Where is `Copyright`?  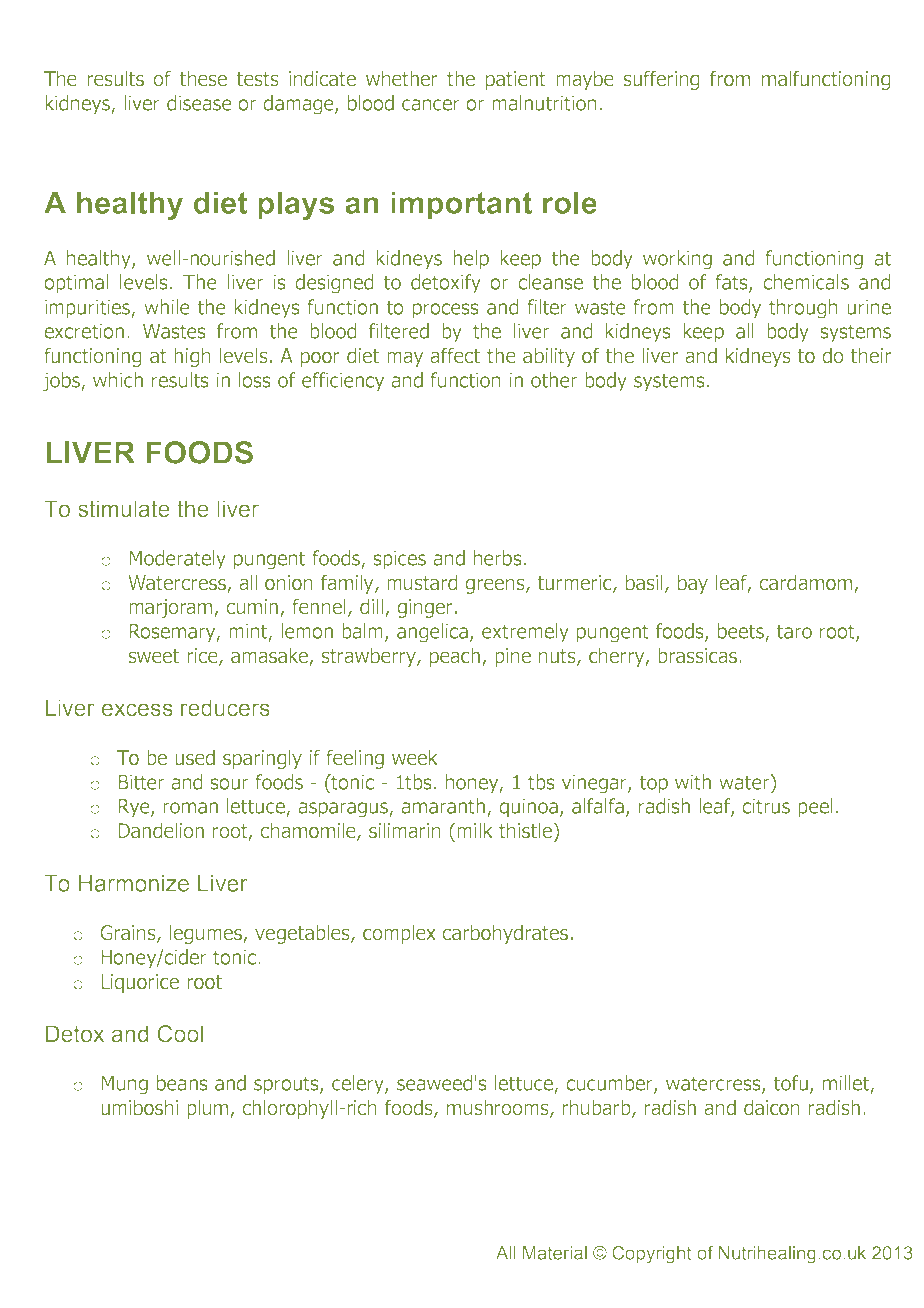 Copyright is located at coordinates (652, 1255).
